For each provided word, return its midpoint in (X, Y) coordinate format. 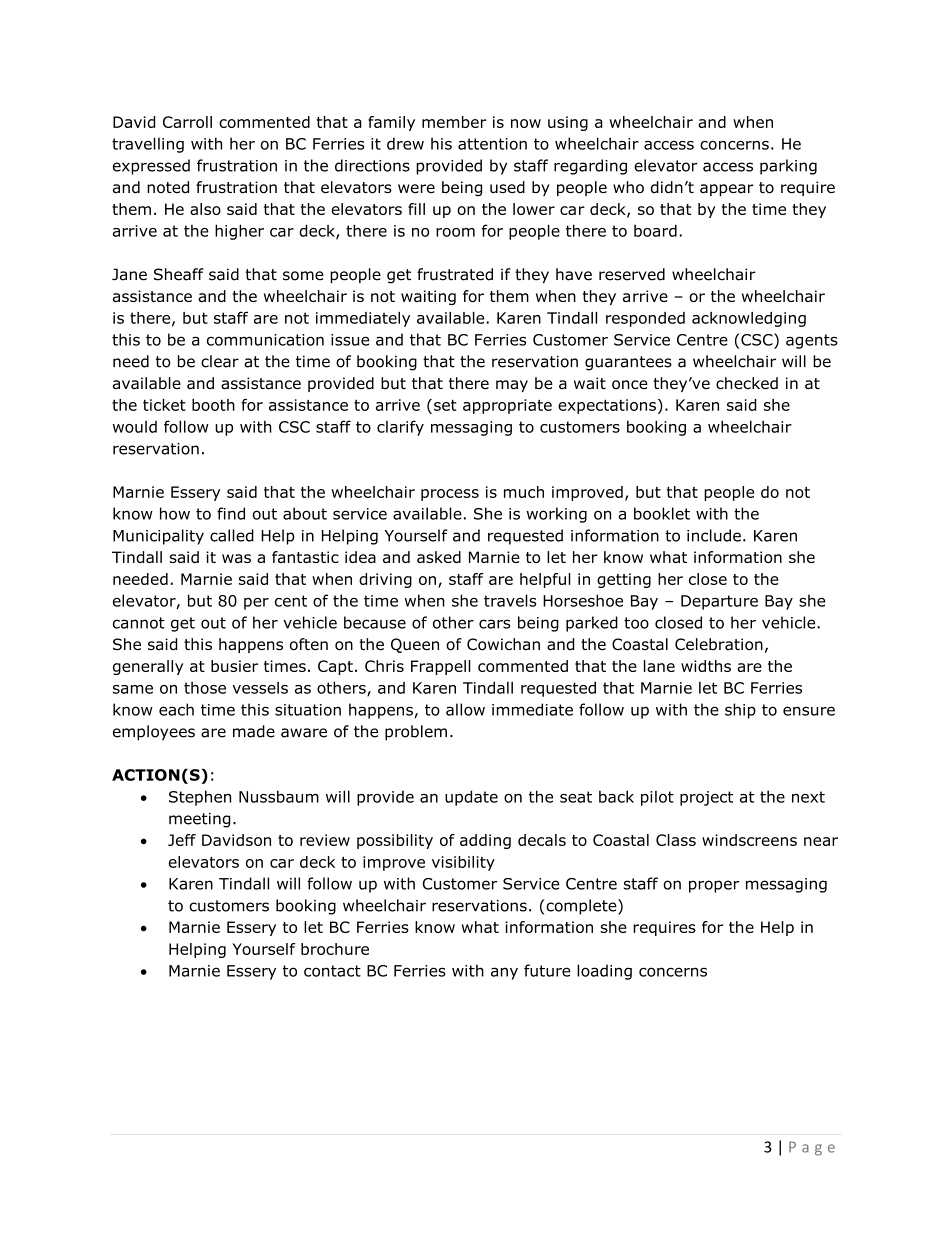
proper (714, 886)
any (504, 973)
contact (332, 971)
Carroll (187, 122)
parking (788, 167)
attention (492, 144)
